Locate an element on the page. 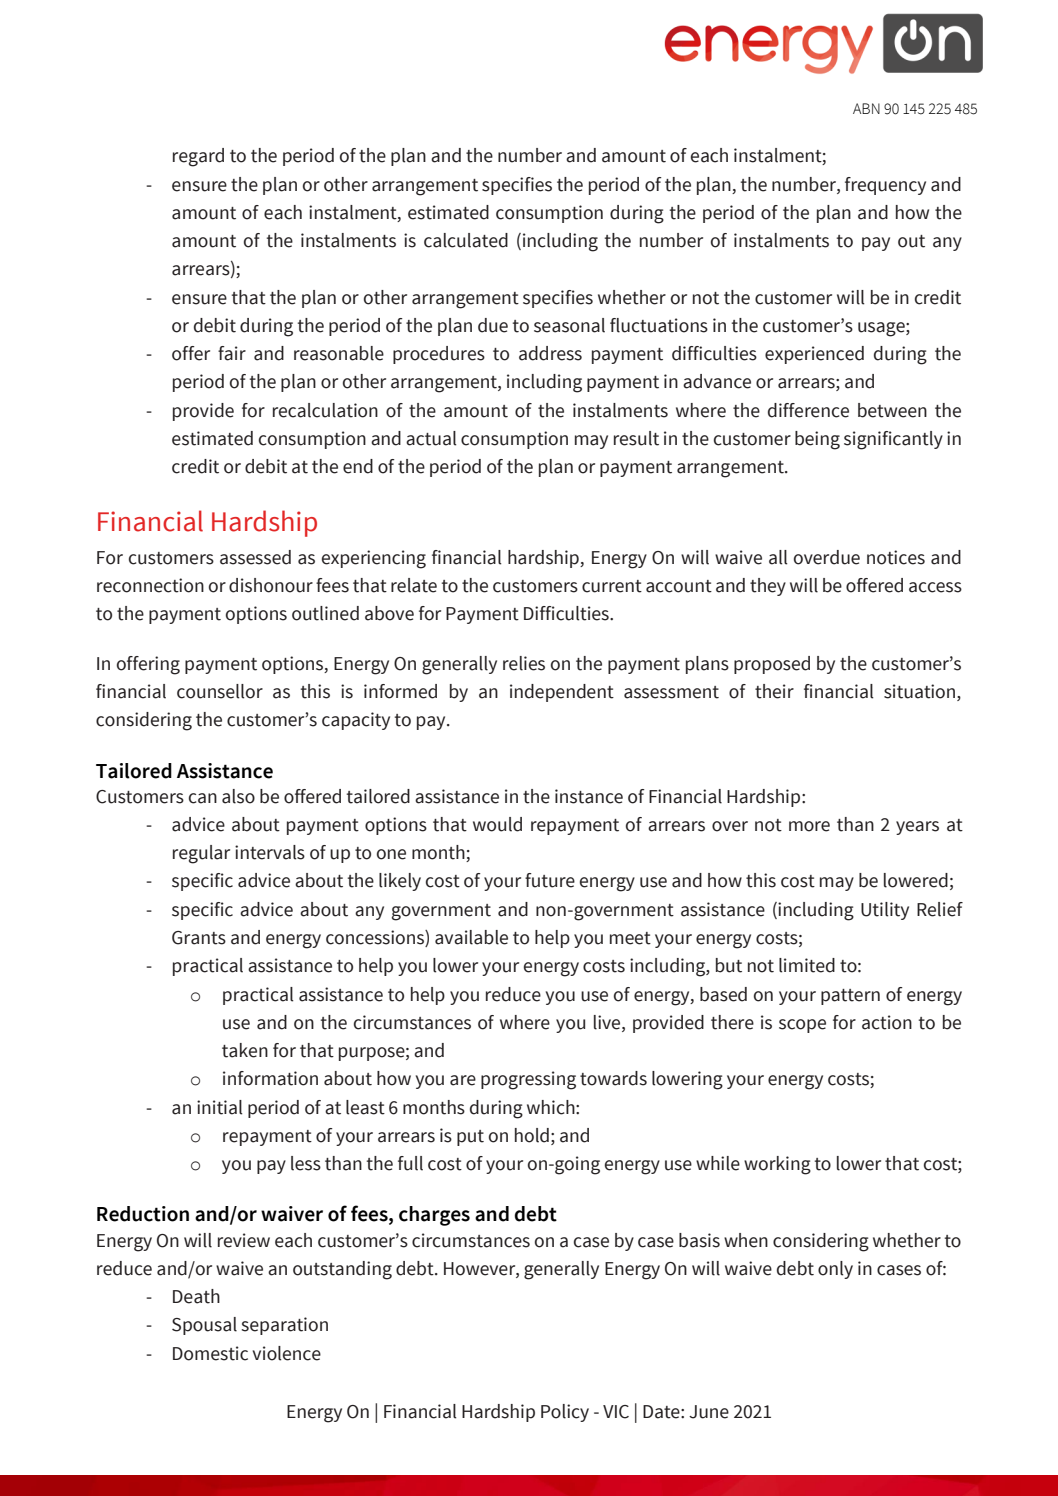  ABN is located at coordinates (866, 108).
